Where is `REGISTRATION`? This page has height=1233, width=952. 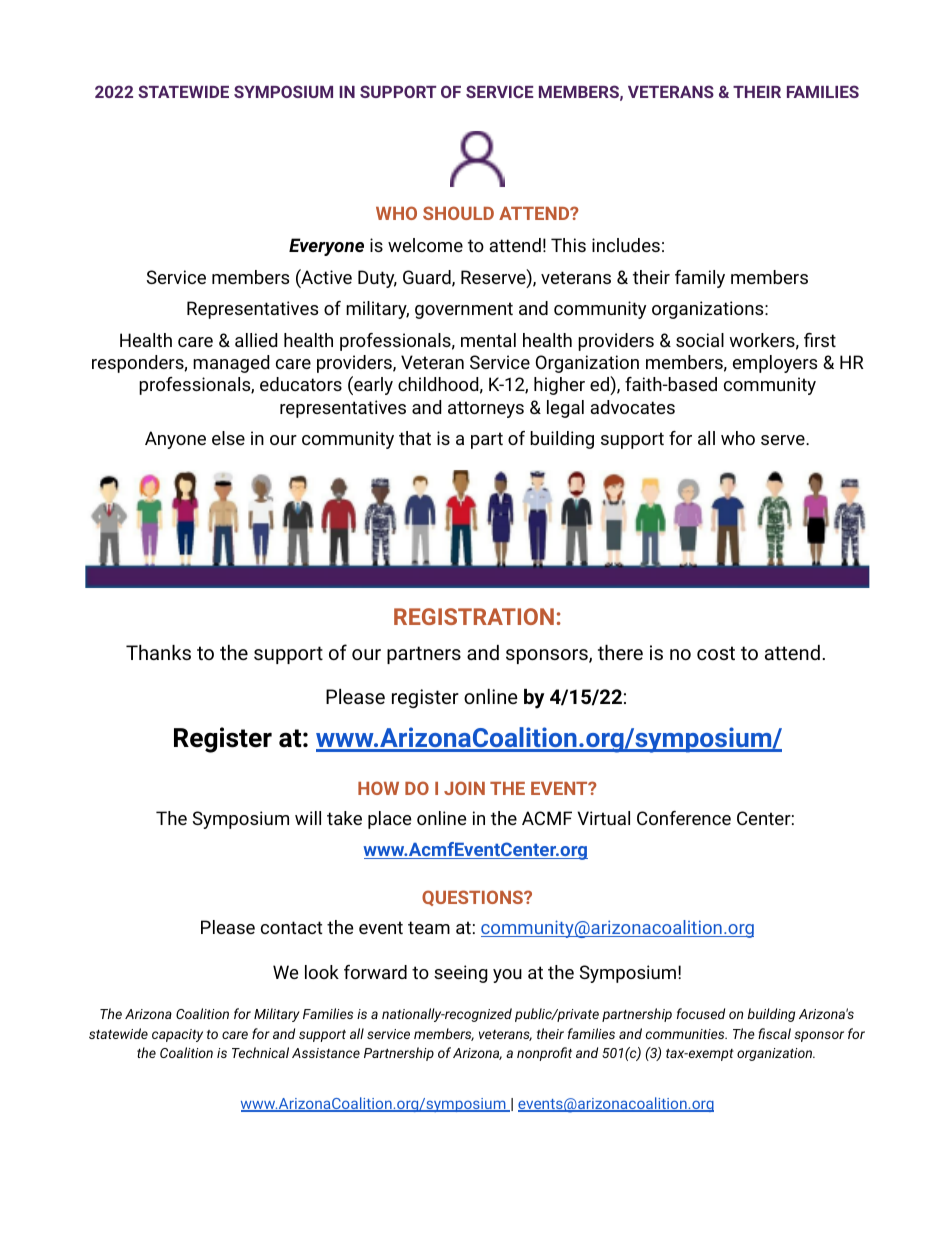
REGISTRATION is located at coordinates (474, 616).
